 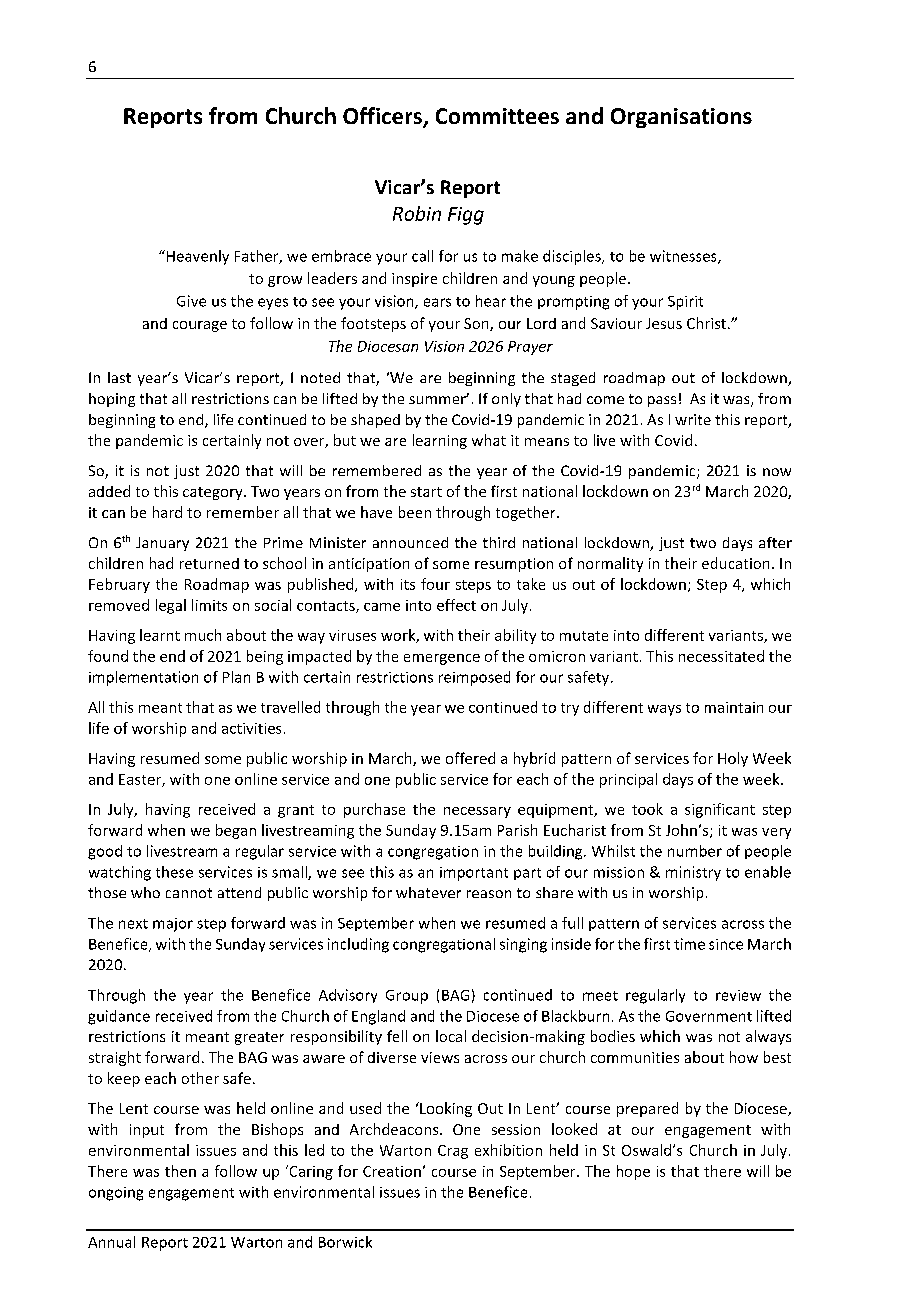 I want to click on major, so click(x=173, y=925).
